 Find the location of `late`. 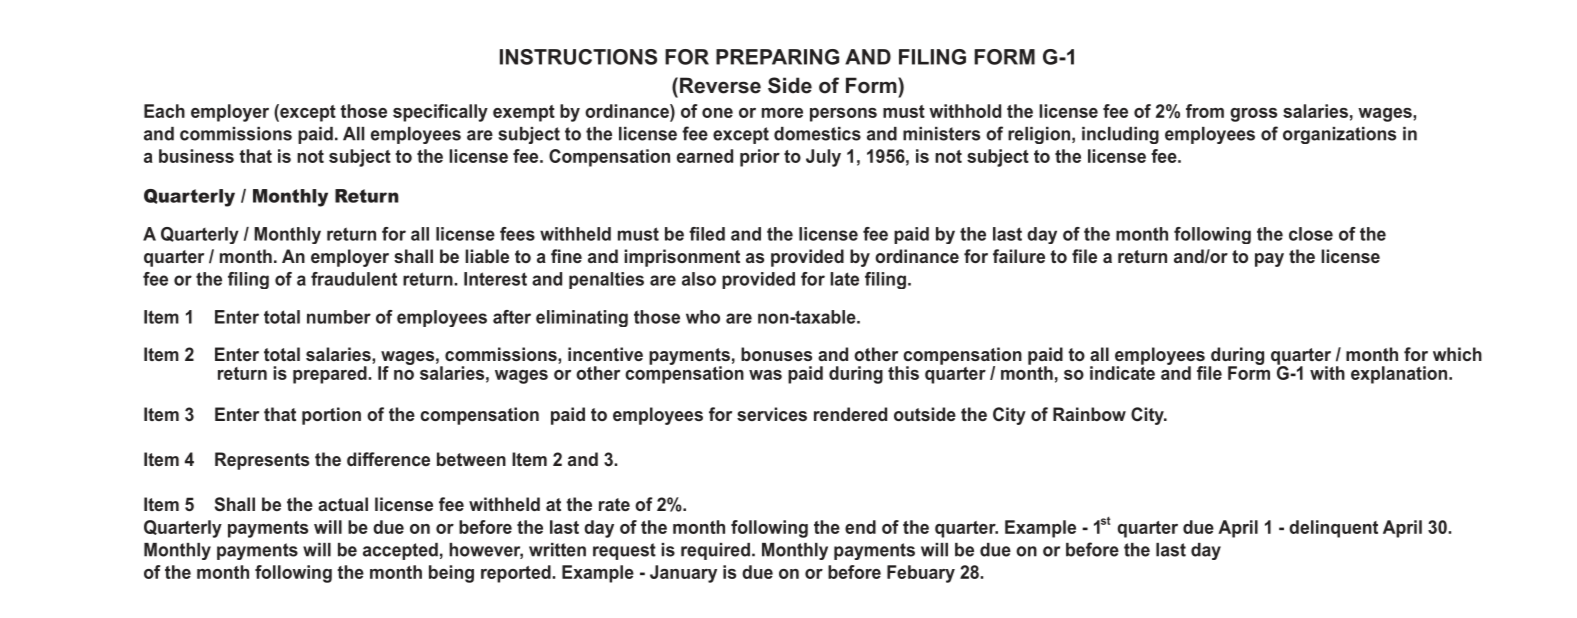

late is located at coordinates (844, 279).
